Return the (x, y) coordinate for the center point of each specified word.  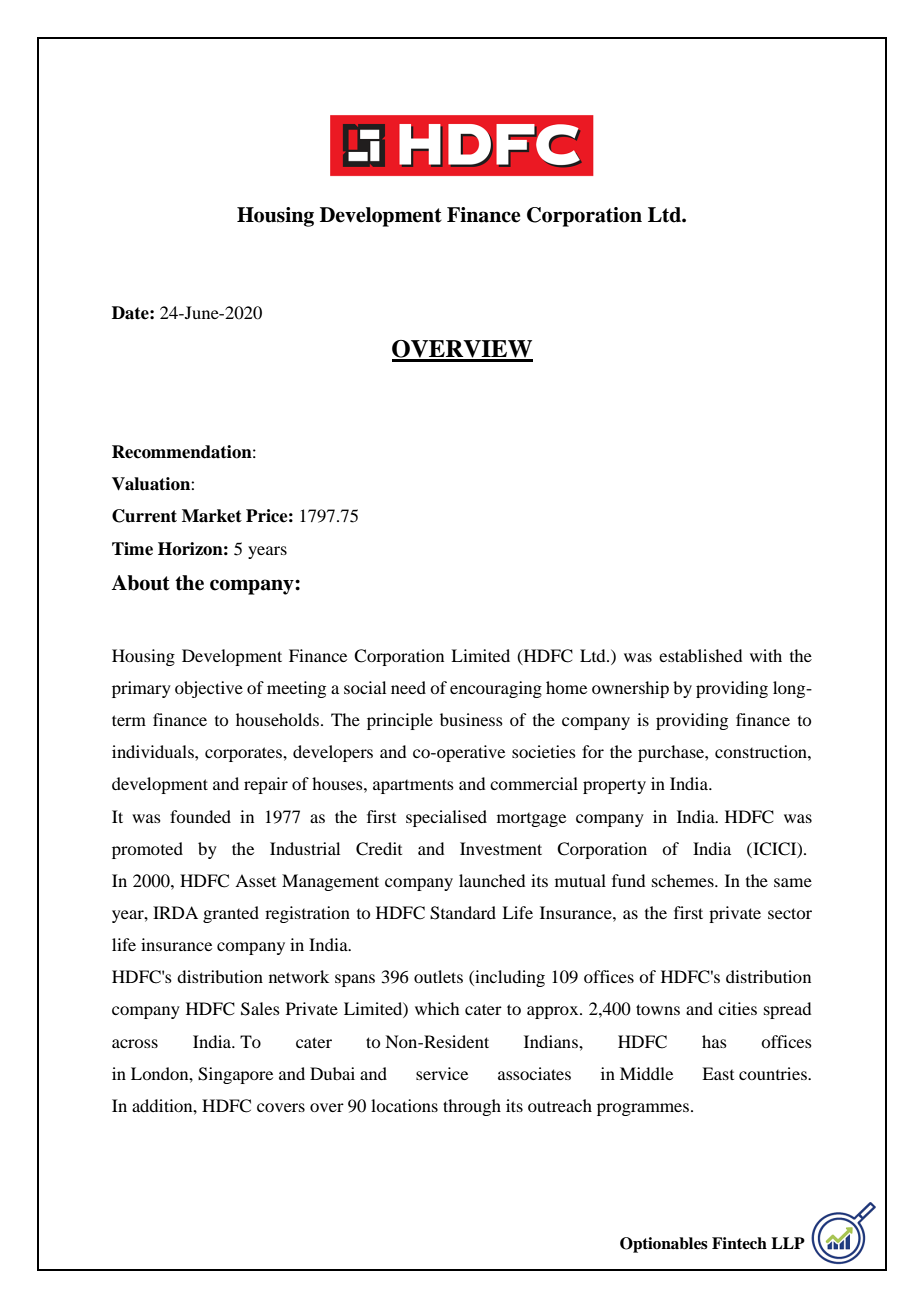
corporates (244, 754)
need (408, 687)
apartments (413, 786)
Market (212, 516)
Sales (260, 1009)
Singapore (235, 1075)
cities (737, 1008)
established (700, 655)
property (614, 787)
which (437, 1008)
